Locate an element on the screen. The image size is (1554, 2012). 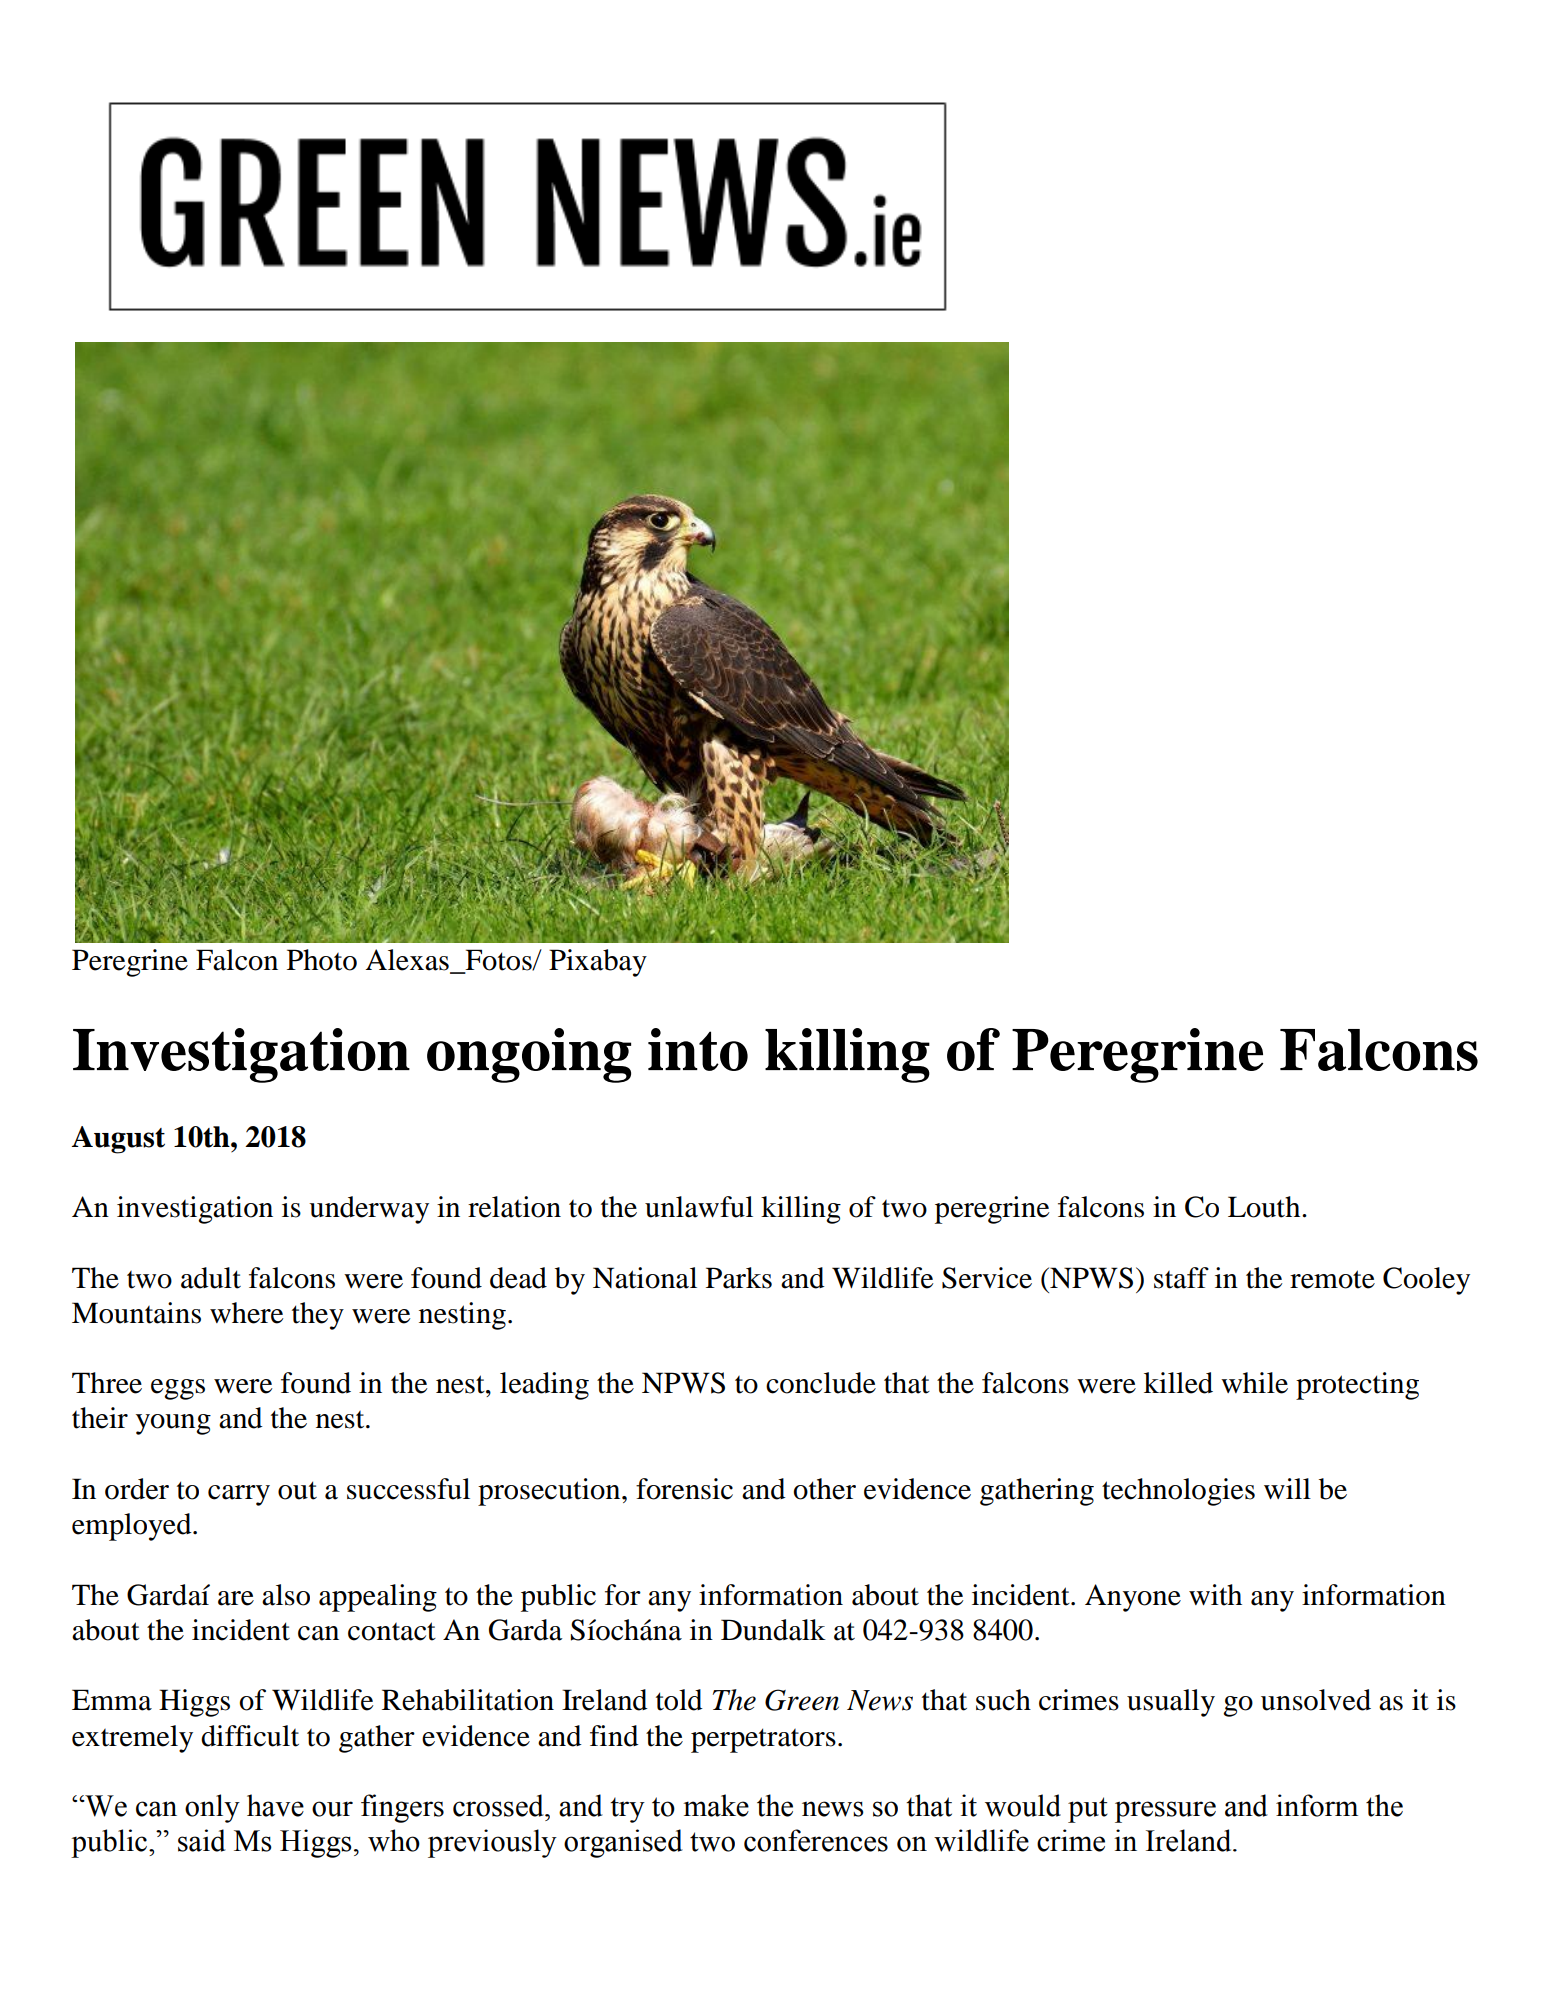
forensic is located at coordinates (684, 1489).
